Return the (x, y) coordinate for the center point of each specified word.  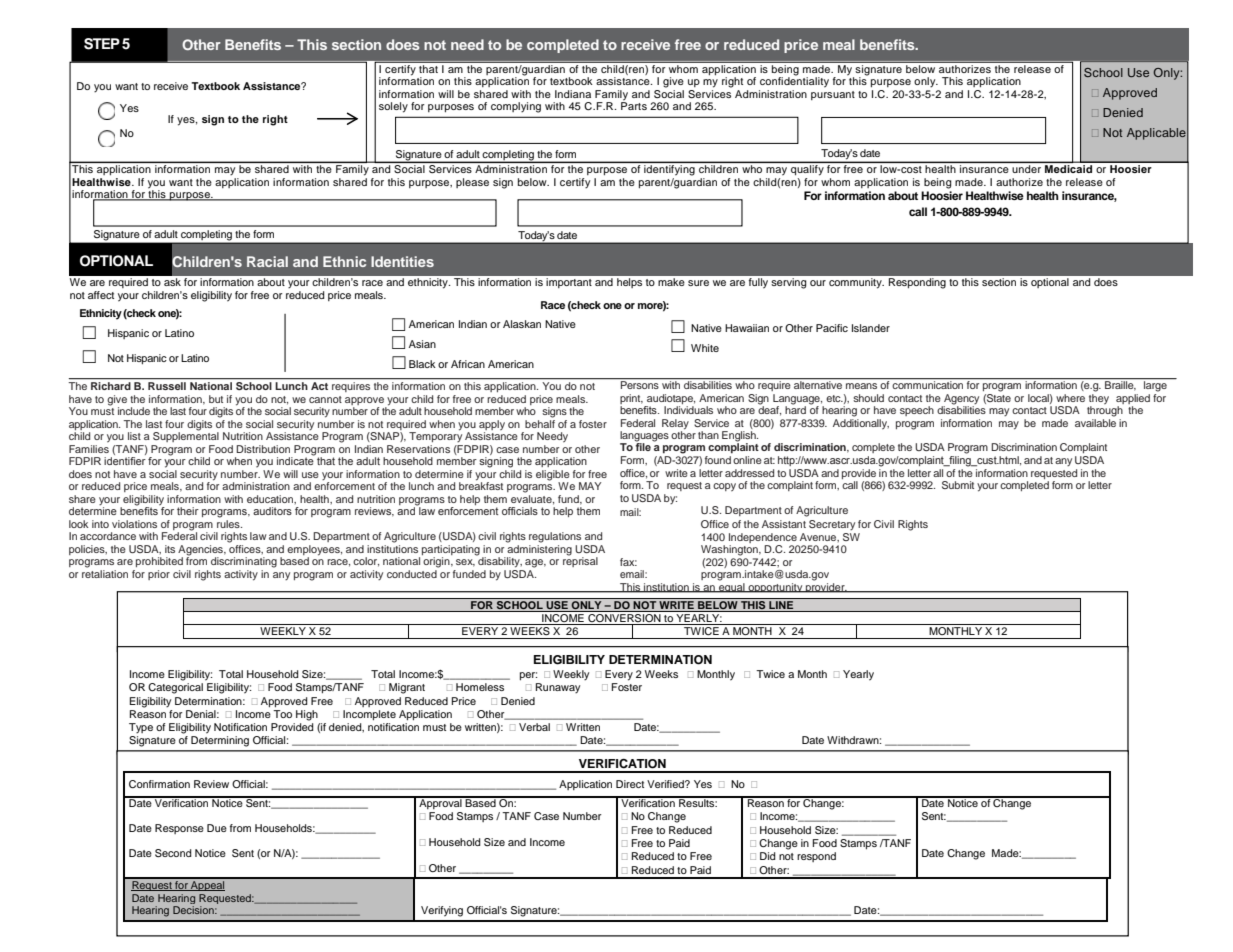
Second (173, 853)
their (188, 511)
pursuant (833, 95)
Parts (634, 105)
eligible (553, 476)
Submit (958, 485)
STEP (102, 44)
